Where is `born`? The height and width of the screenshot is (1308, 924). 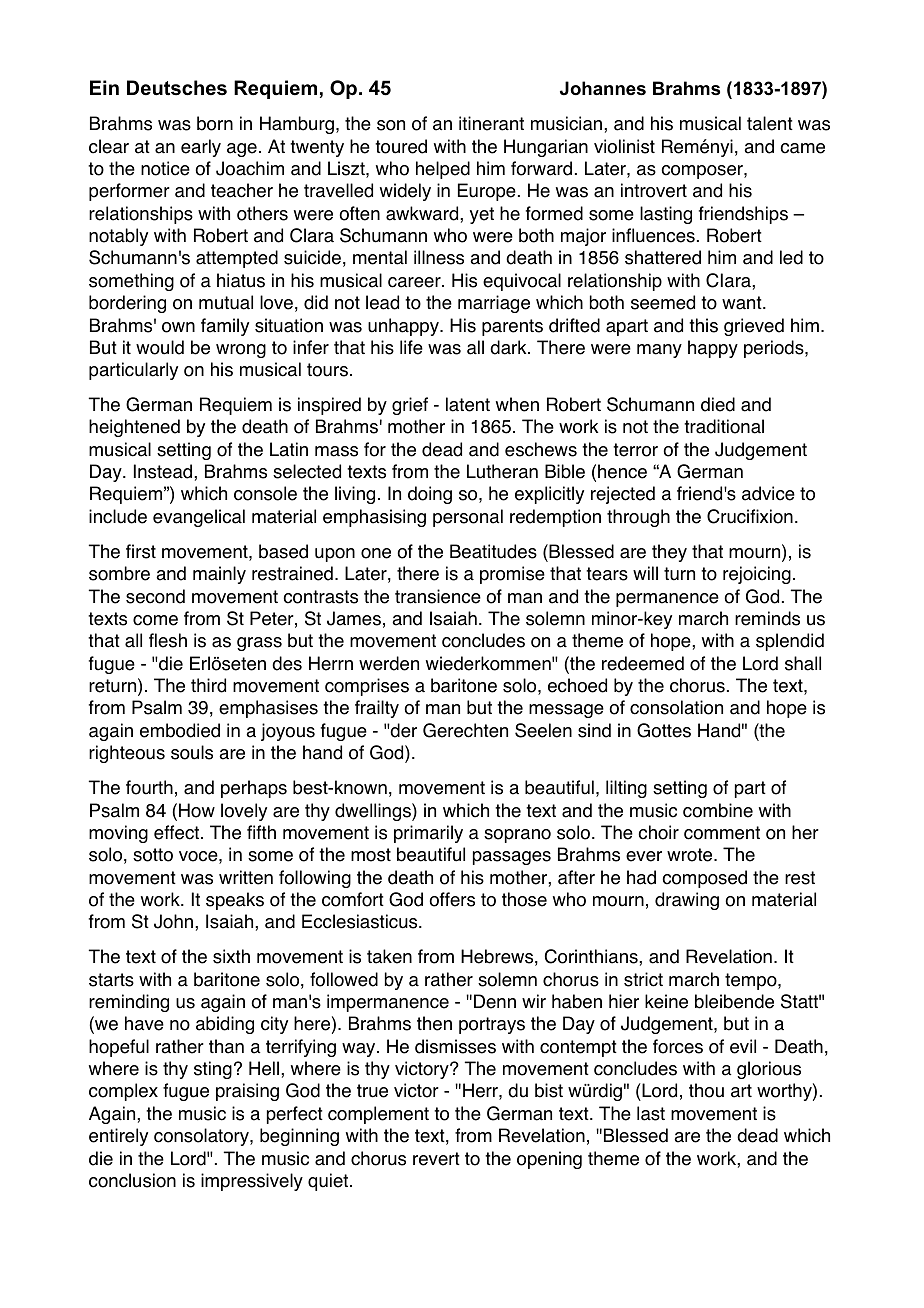
born is located at coordinates (215, 123).
